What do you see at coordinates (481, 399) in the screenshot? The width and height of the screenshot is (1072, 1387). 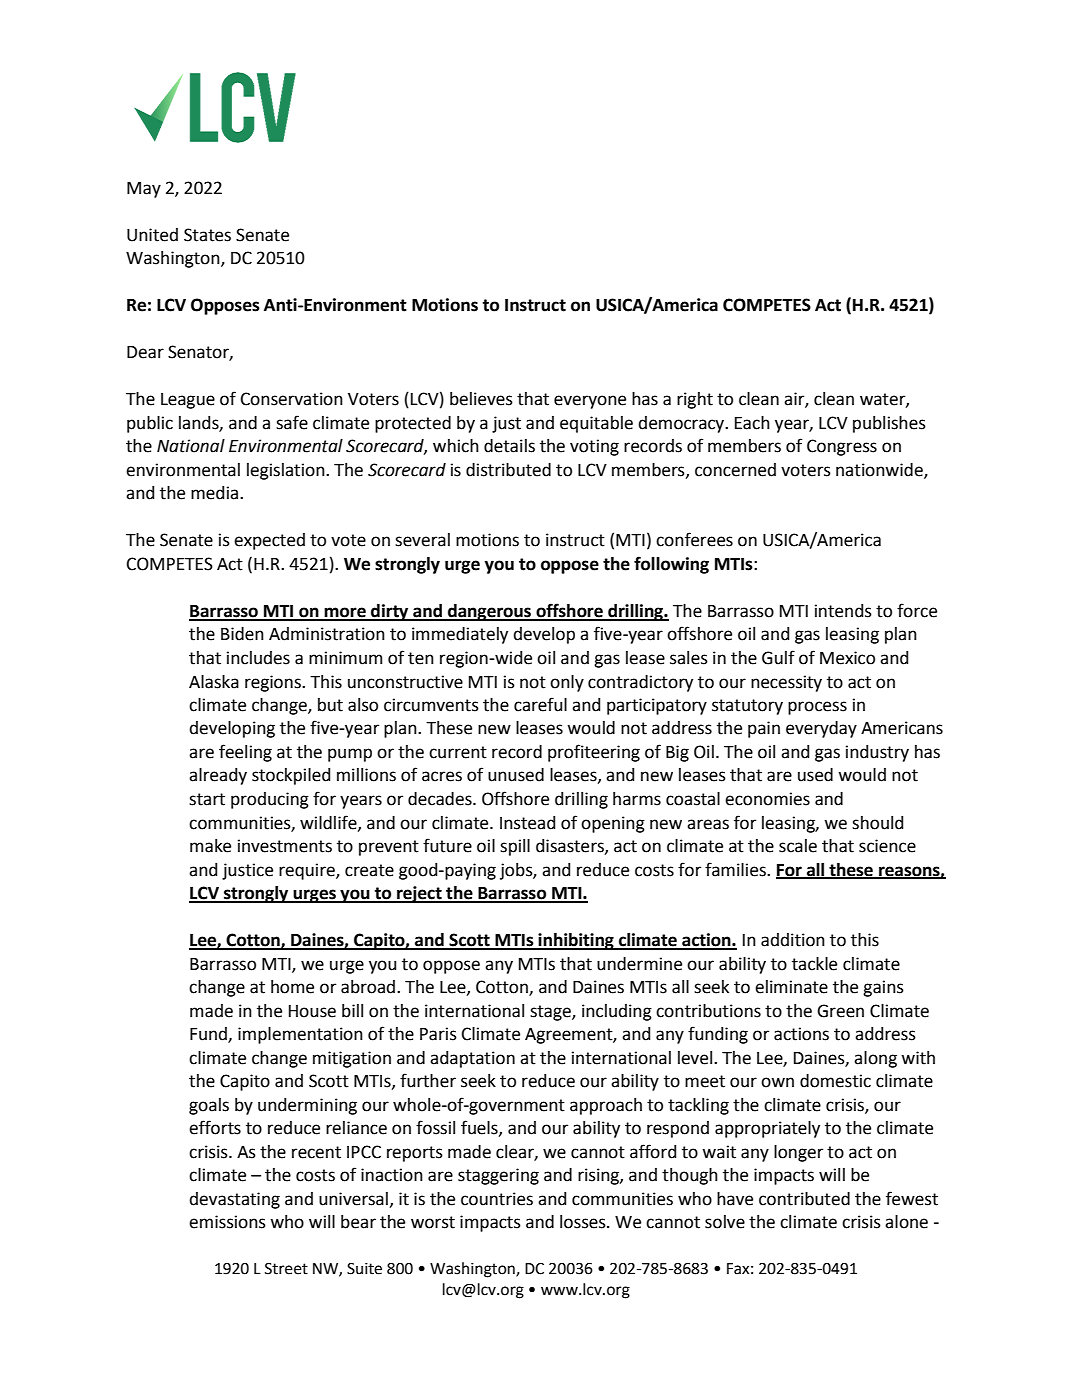 I see `believes` at bounding box center [481, 399].
